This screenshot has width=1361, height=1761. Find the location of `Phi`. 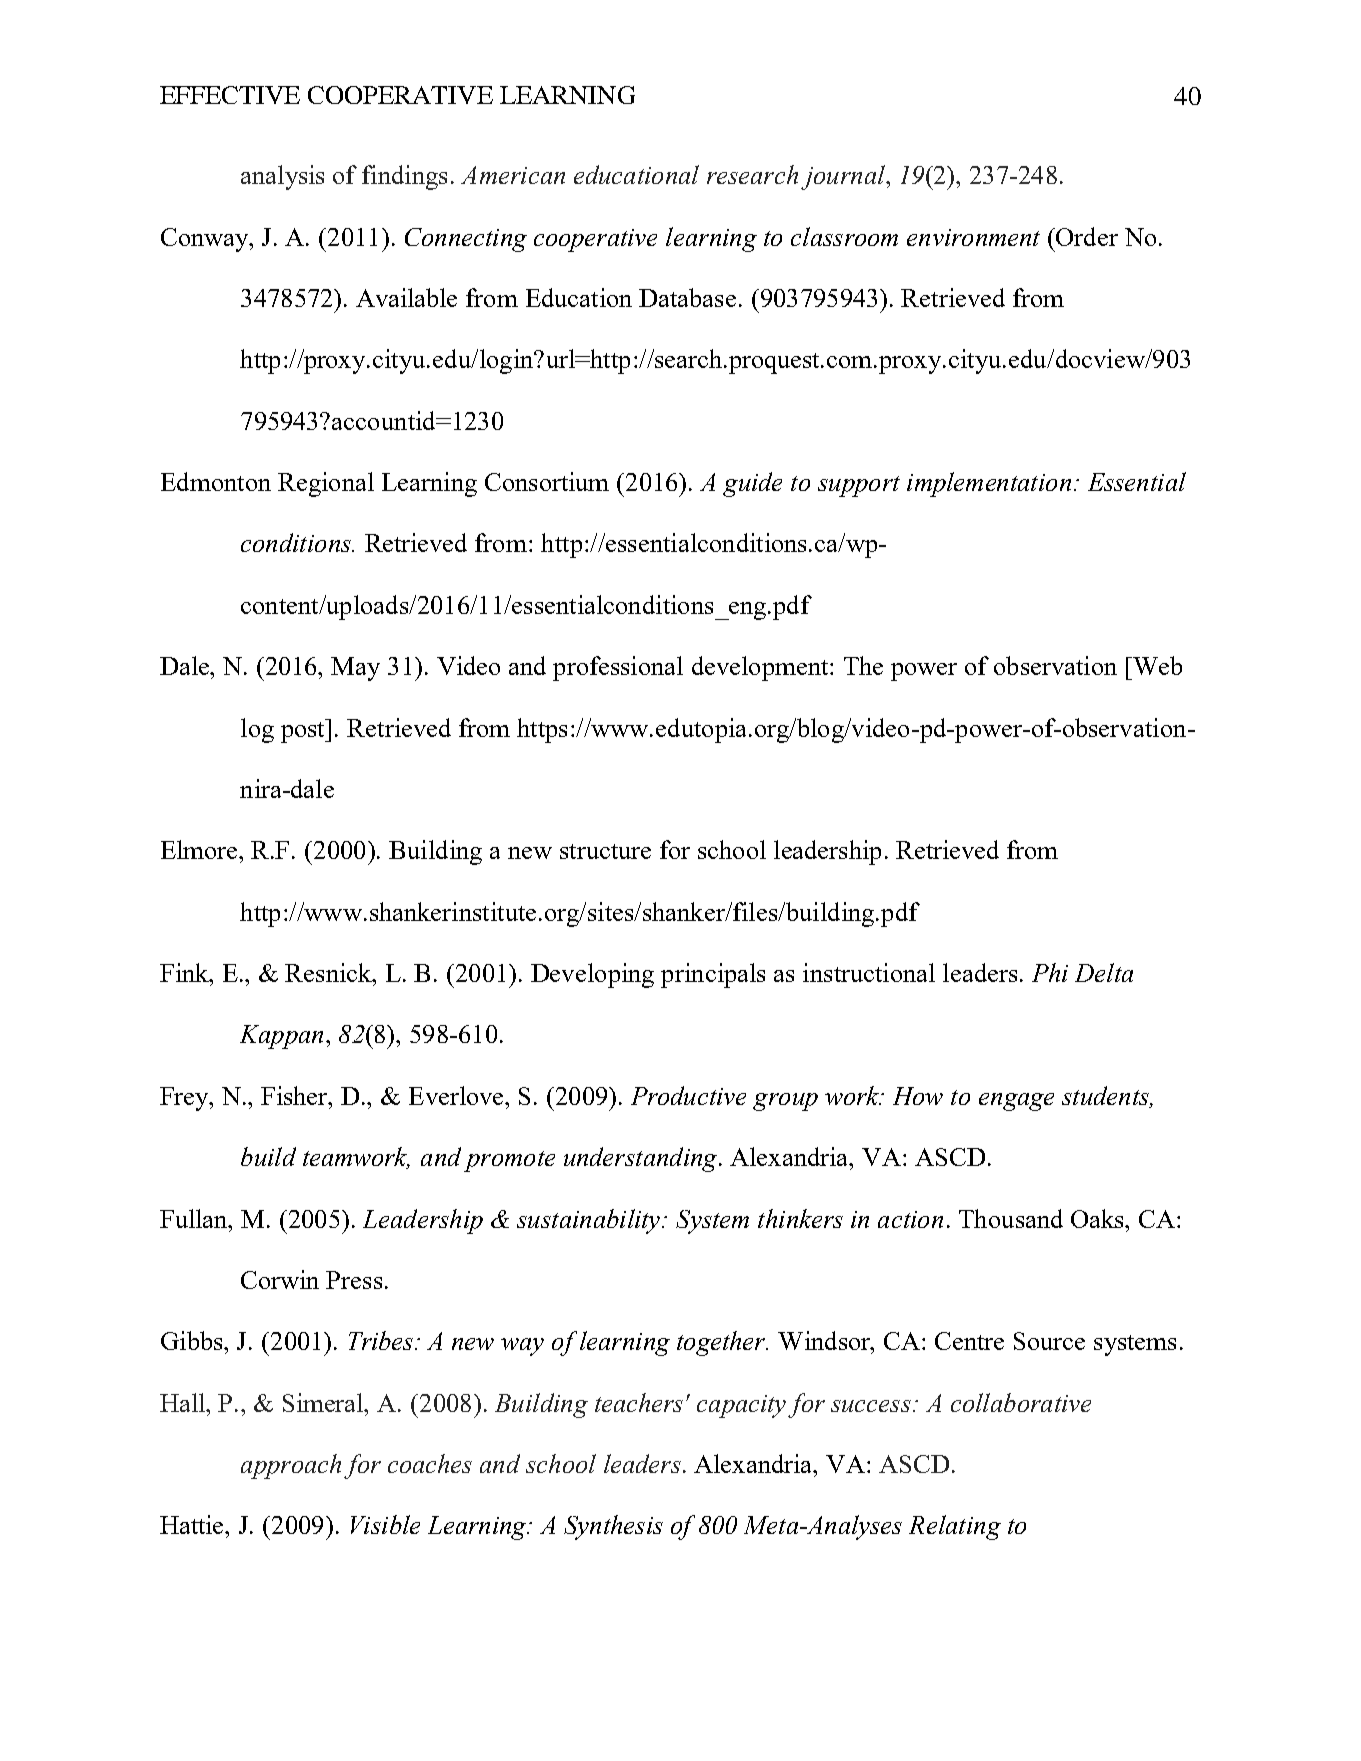

Phi is located at coordinates (1050, 972).
